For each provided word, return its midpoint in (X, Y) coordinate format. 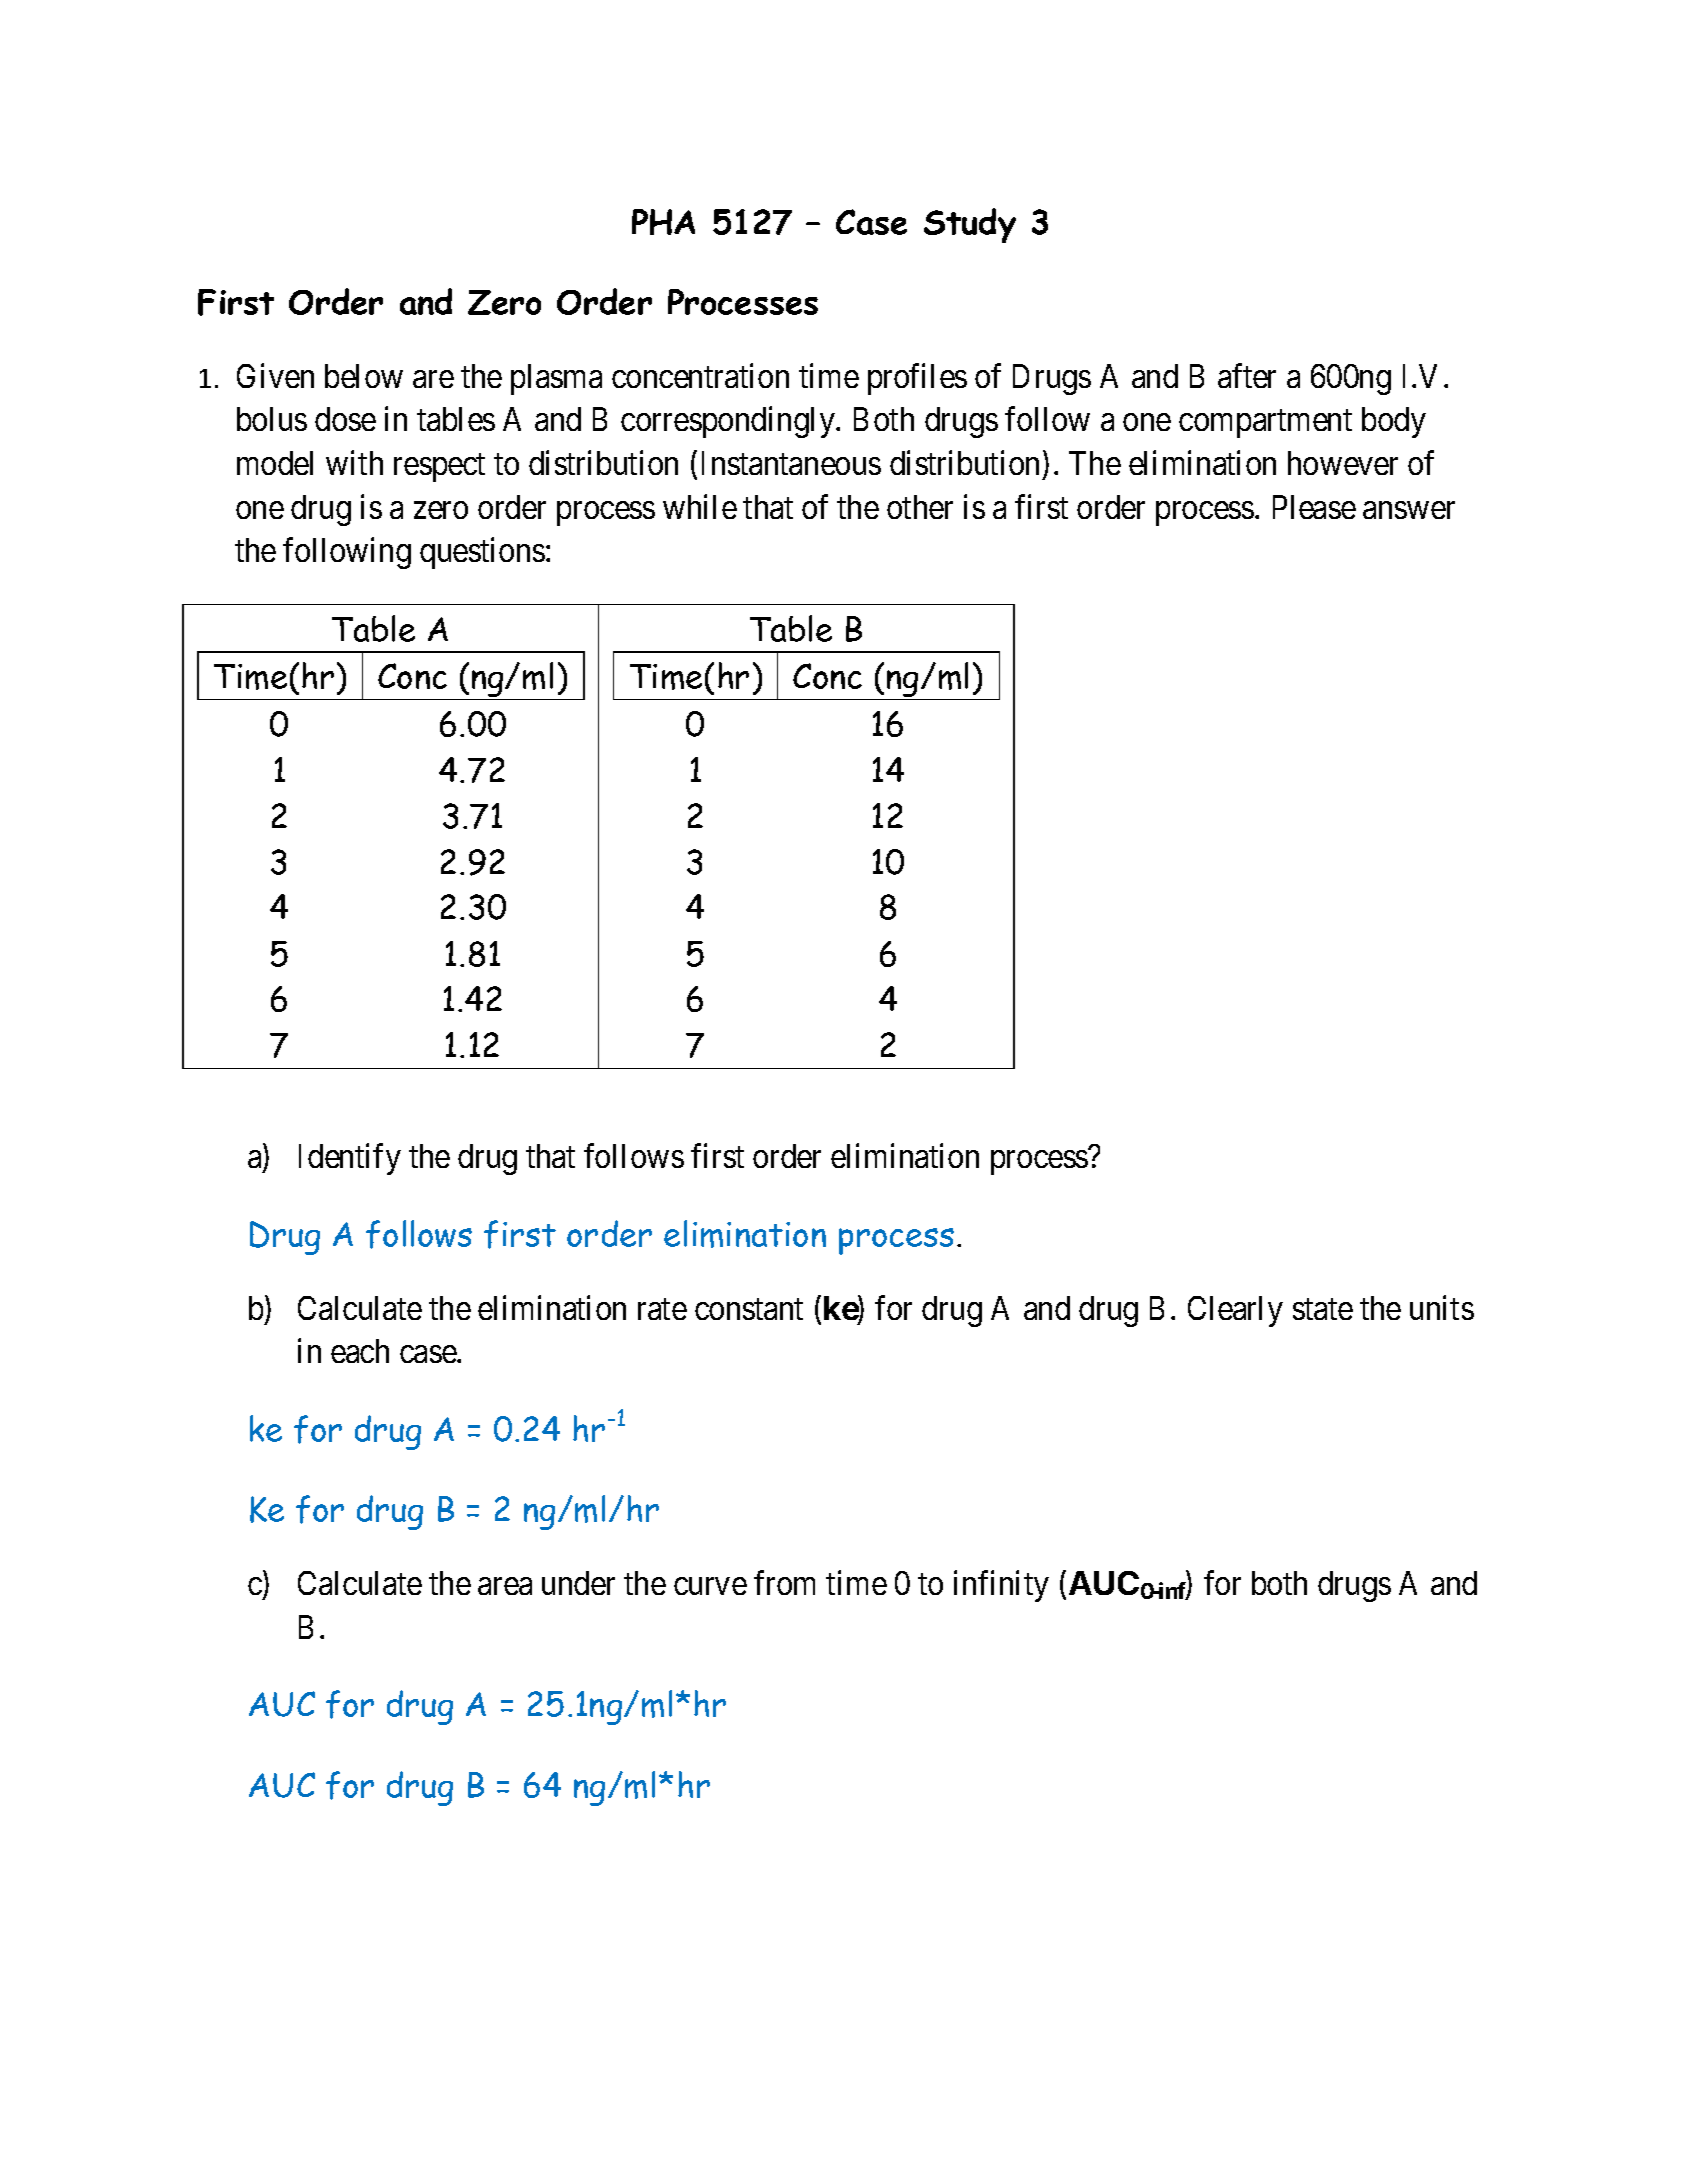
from (784, 1583)
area (505, 1586)
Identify (350, 1159)
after (1247, 375)
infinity (1001, 1586)
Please (1314, 507)
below (364, 376)
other (920, 507)
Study (970, 225)
